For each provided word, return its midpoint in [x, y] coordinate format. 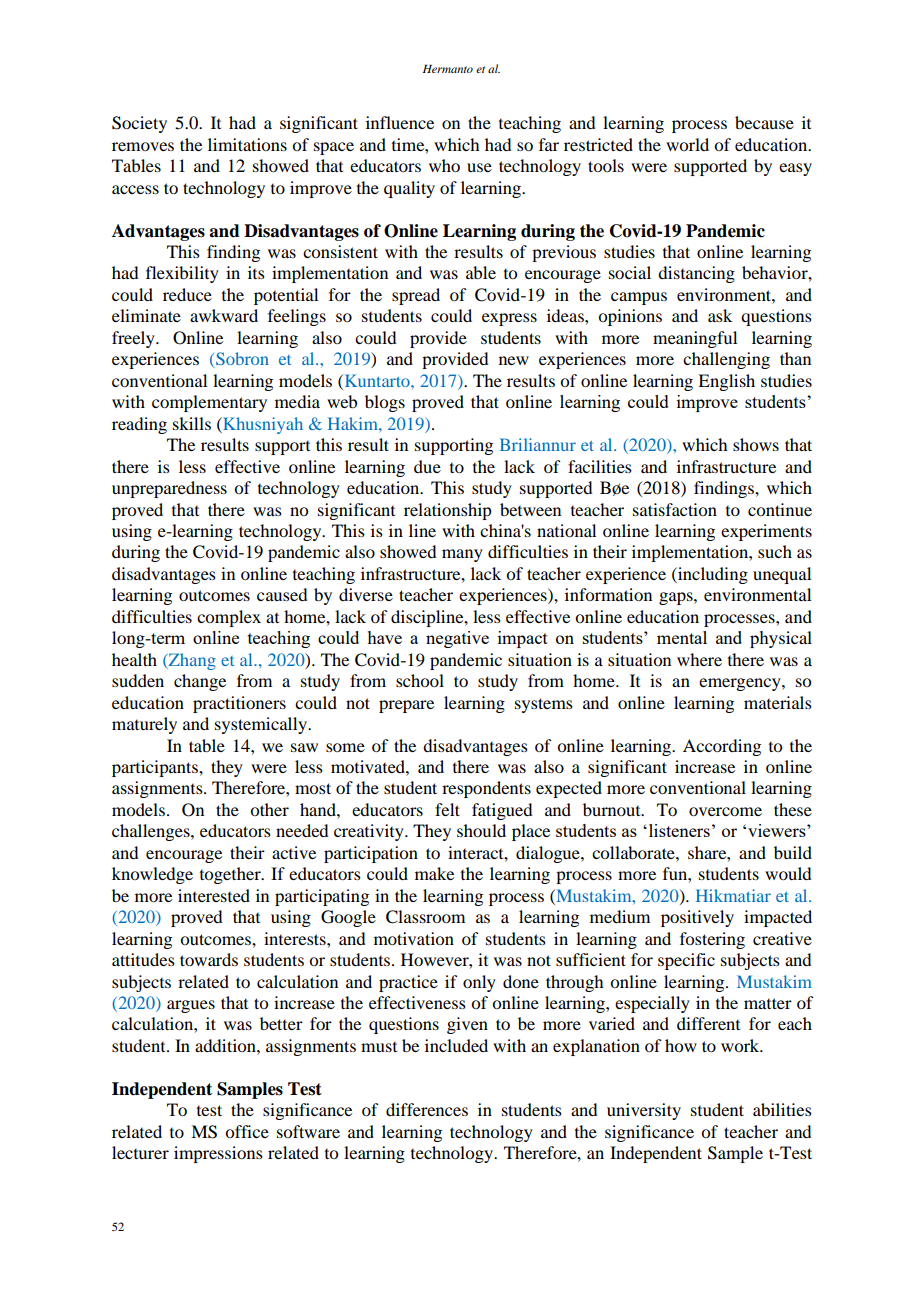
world [687, 144]
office [247, 1131]
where [699, 659]
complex [229, 618]
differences [427, 1109]
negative [457, 639]
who [444, 165]
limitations [247, 144]
